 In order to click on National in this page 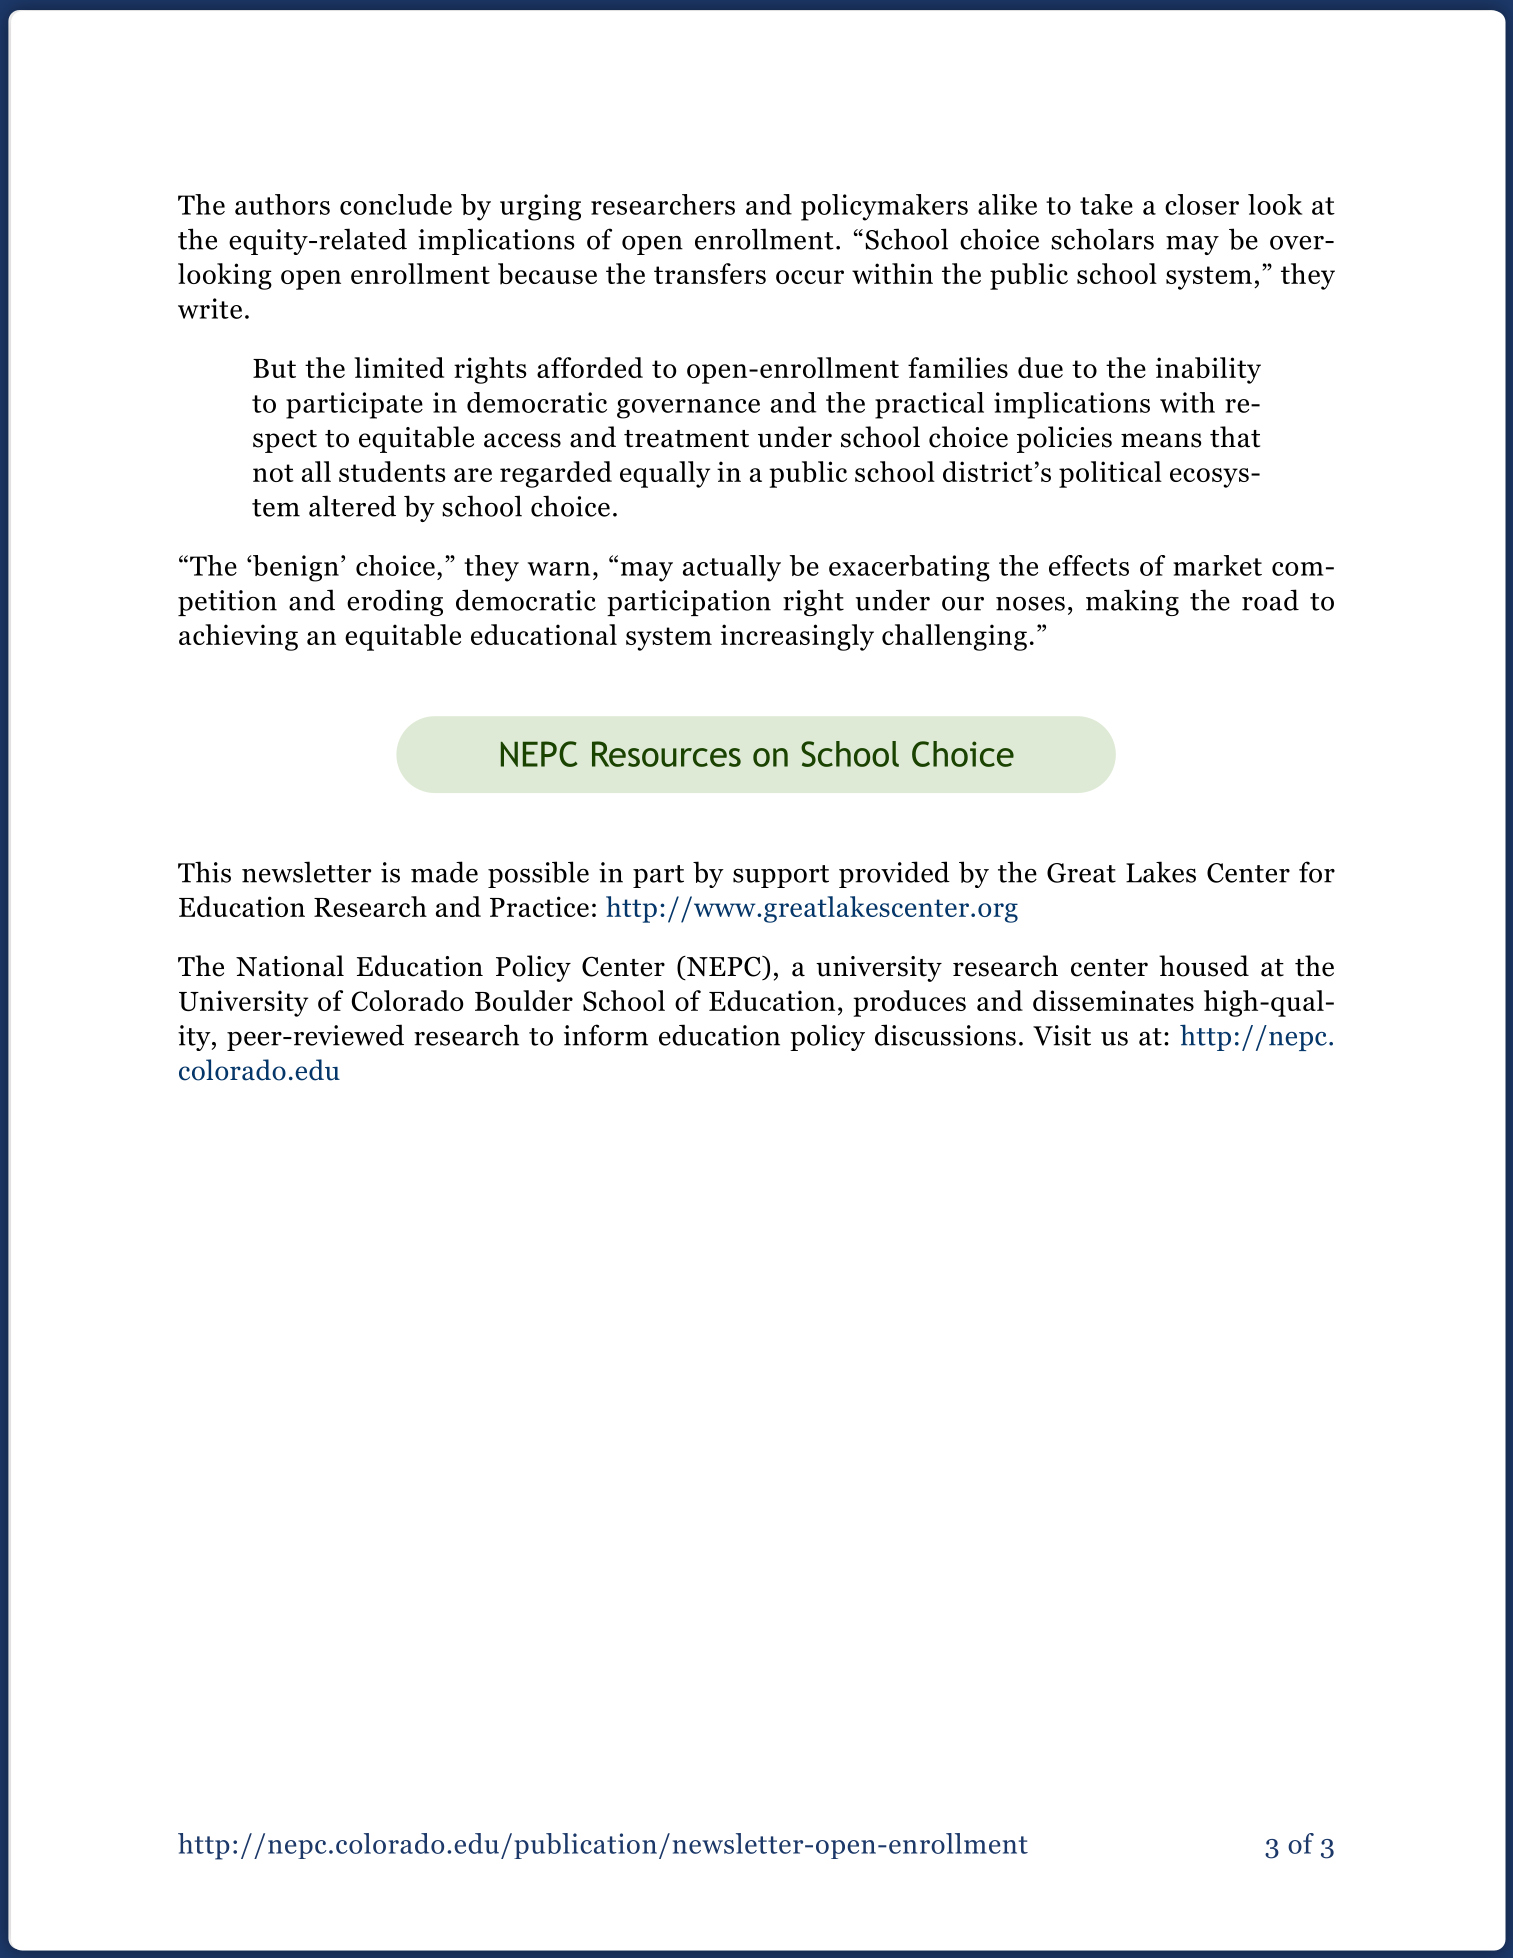, I will do `click(290, 966)`.
